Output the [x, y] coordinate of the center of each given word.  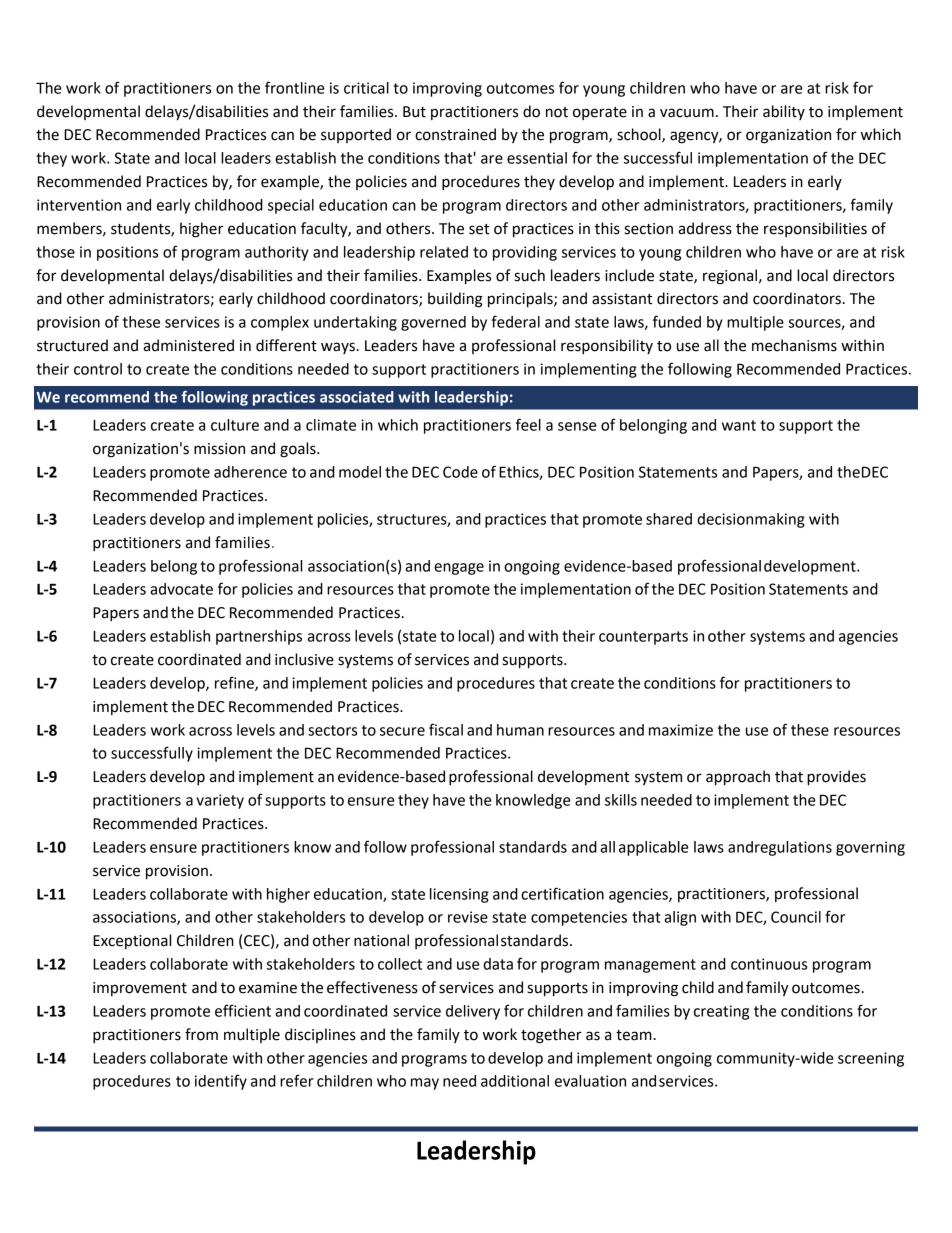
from [201, 1034]
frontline [294, 87]
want [739, 425]
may [425, 1084]
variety [220, 801]
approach [738, 778]
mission [219, 449]
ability [784, 112]
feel [528, 424]
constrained [455, 134]
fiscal [446, 729]
